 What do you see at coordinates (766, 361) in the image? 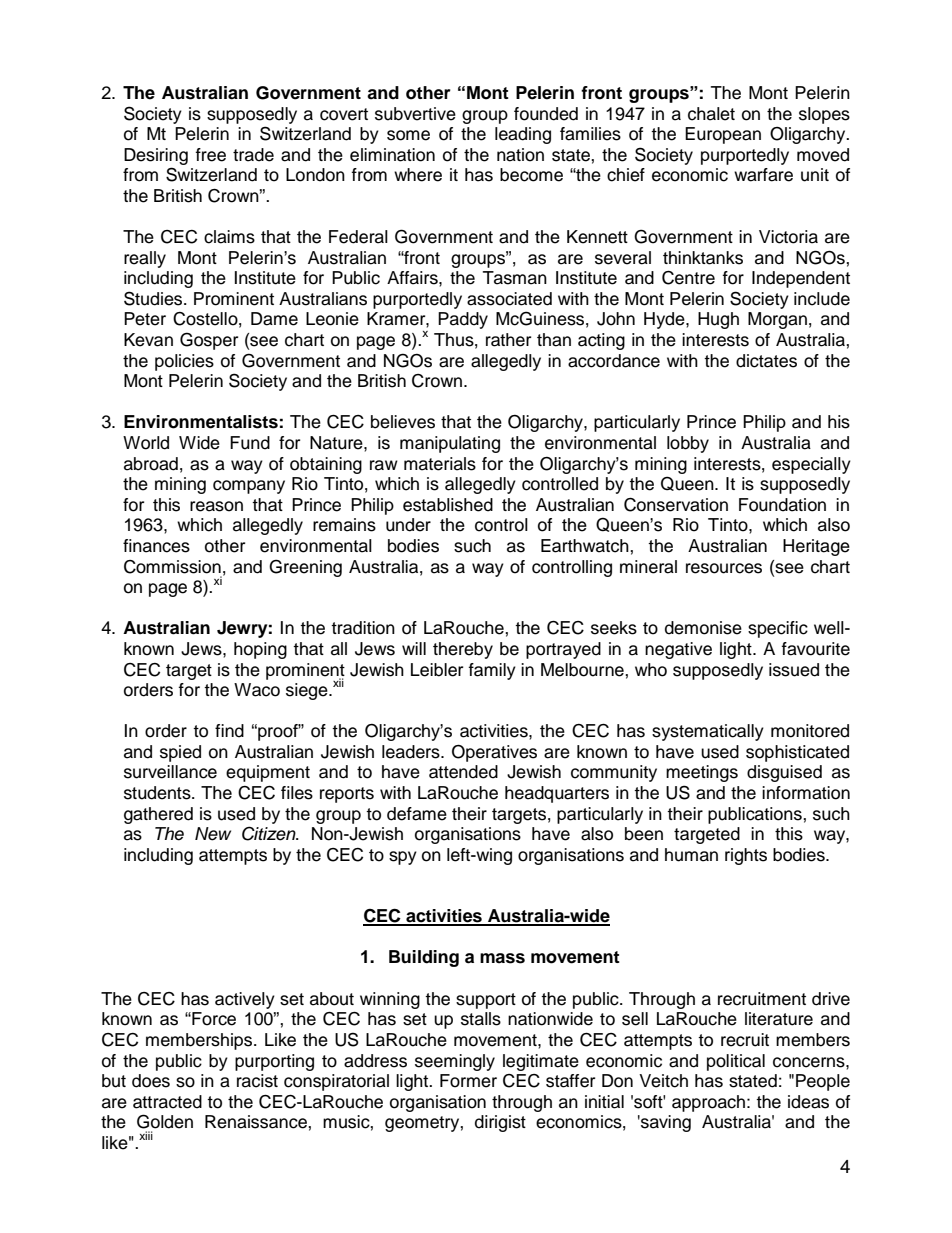
I see `dictates` at bounding box center [766, 361].
